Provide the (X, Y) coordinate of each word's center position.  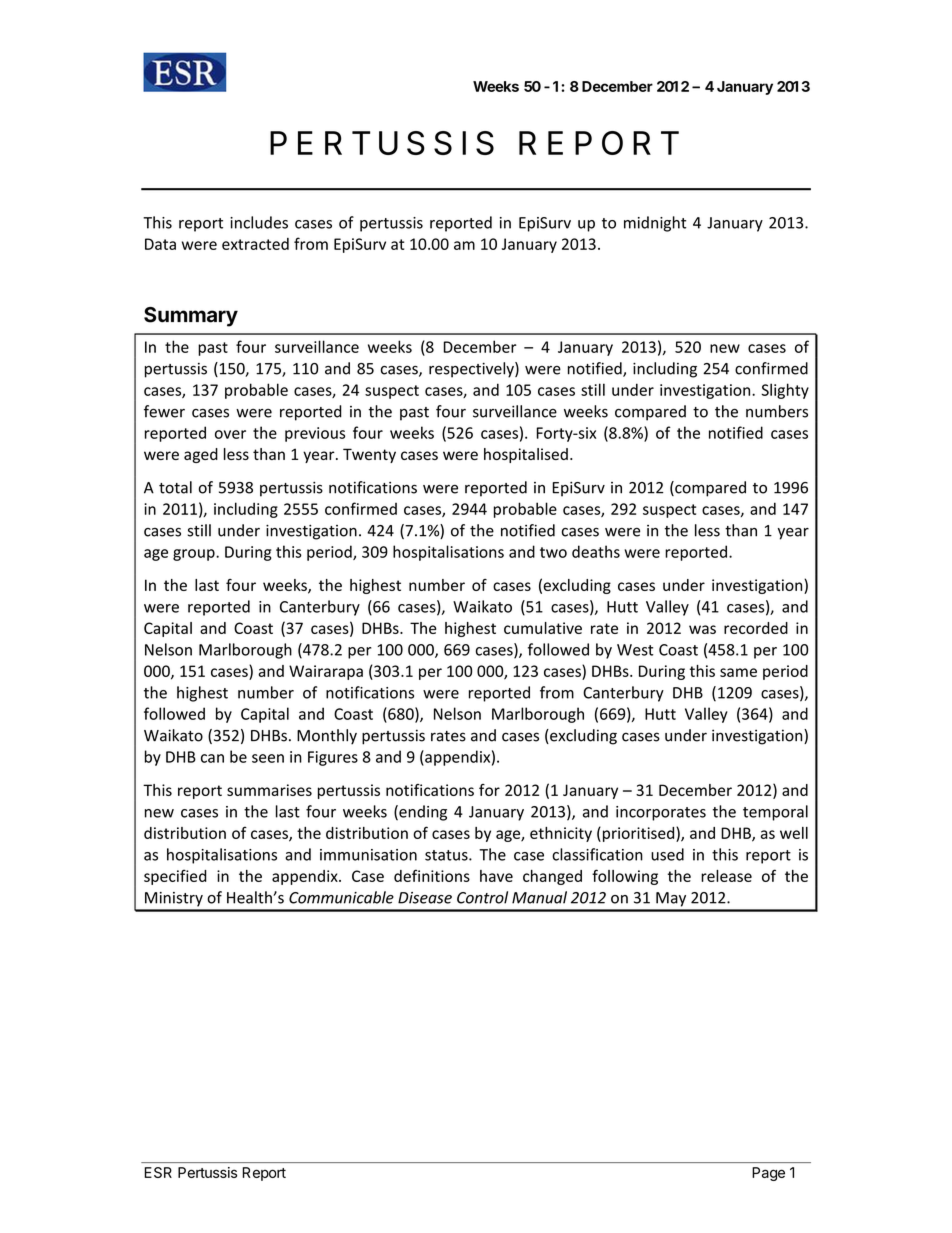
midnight (655, 224)
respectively (472, 370)
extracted (255, 244)
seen (268, 758)
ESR (158, 1172)
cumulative (543, 628)
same (738, 672)
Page (768, 1174)
